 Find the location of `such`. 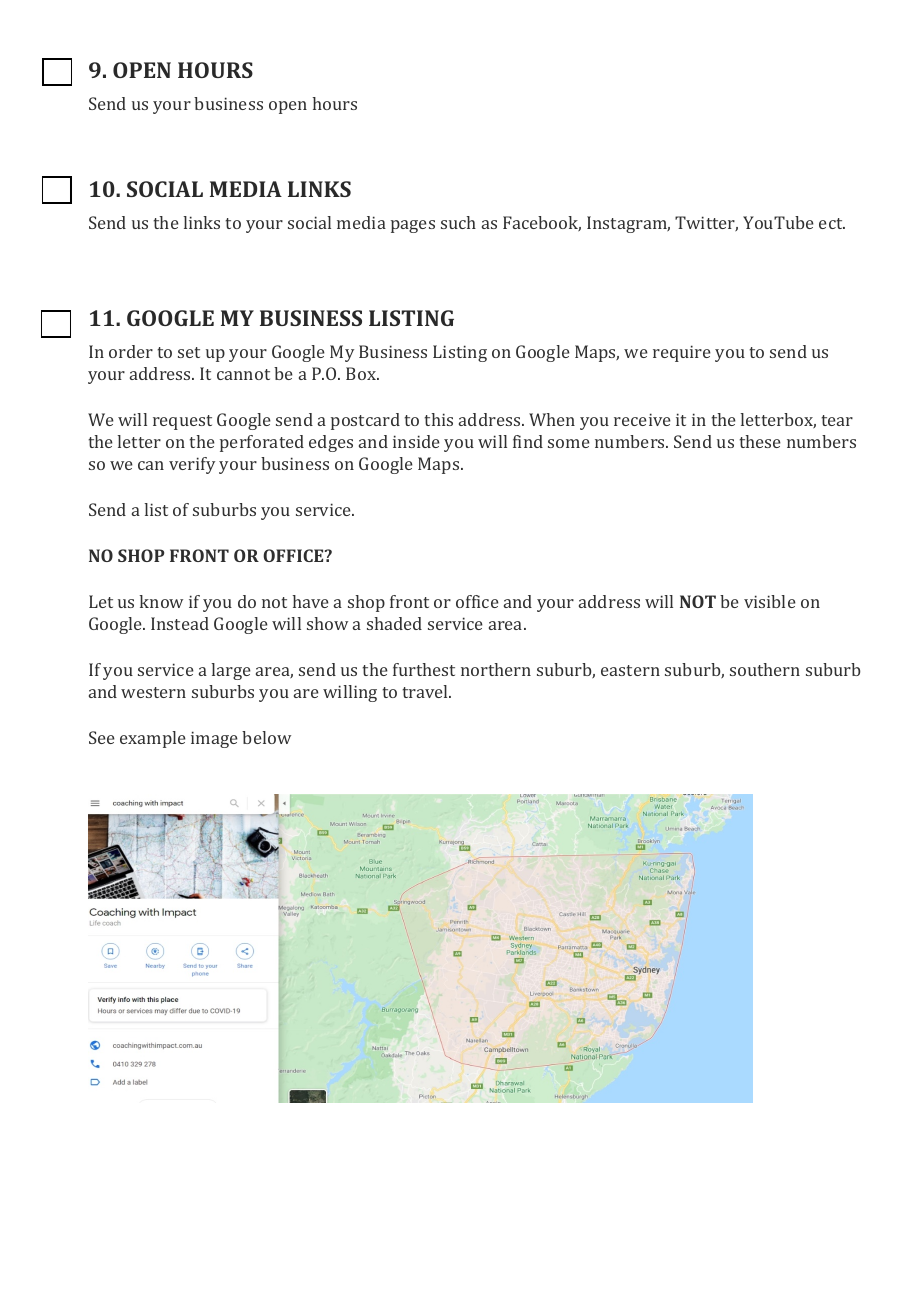

such is located at coordinates (458, 222).
